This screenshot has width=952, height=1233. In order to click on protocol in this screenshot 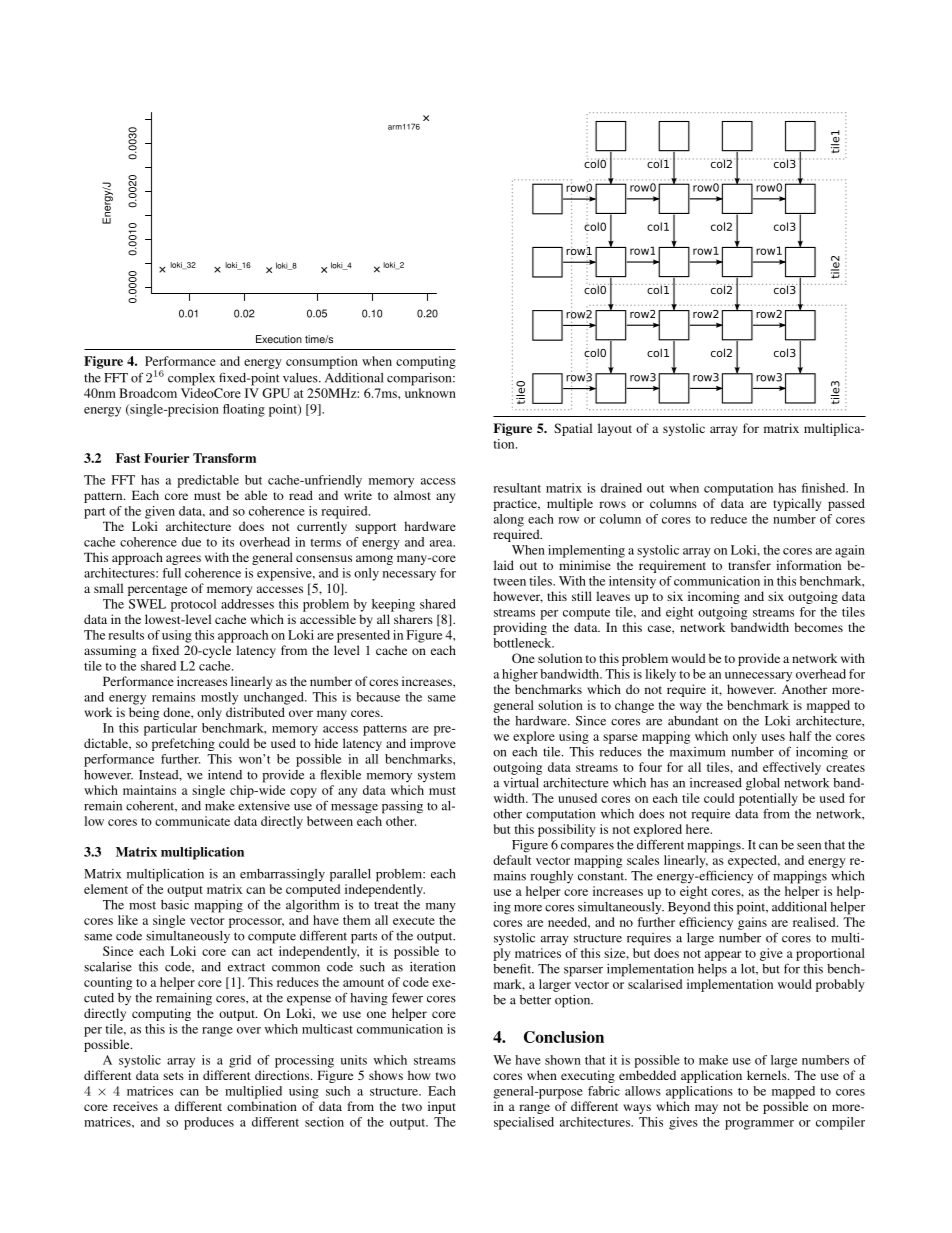, I will do `click(193, 605)`.
